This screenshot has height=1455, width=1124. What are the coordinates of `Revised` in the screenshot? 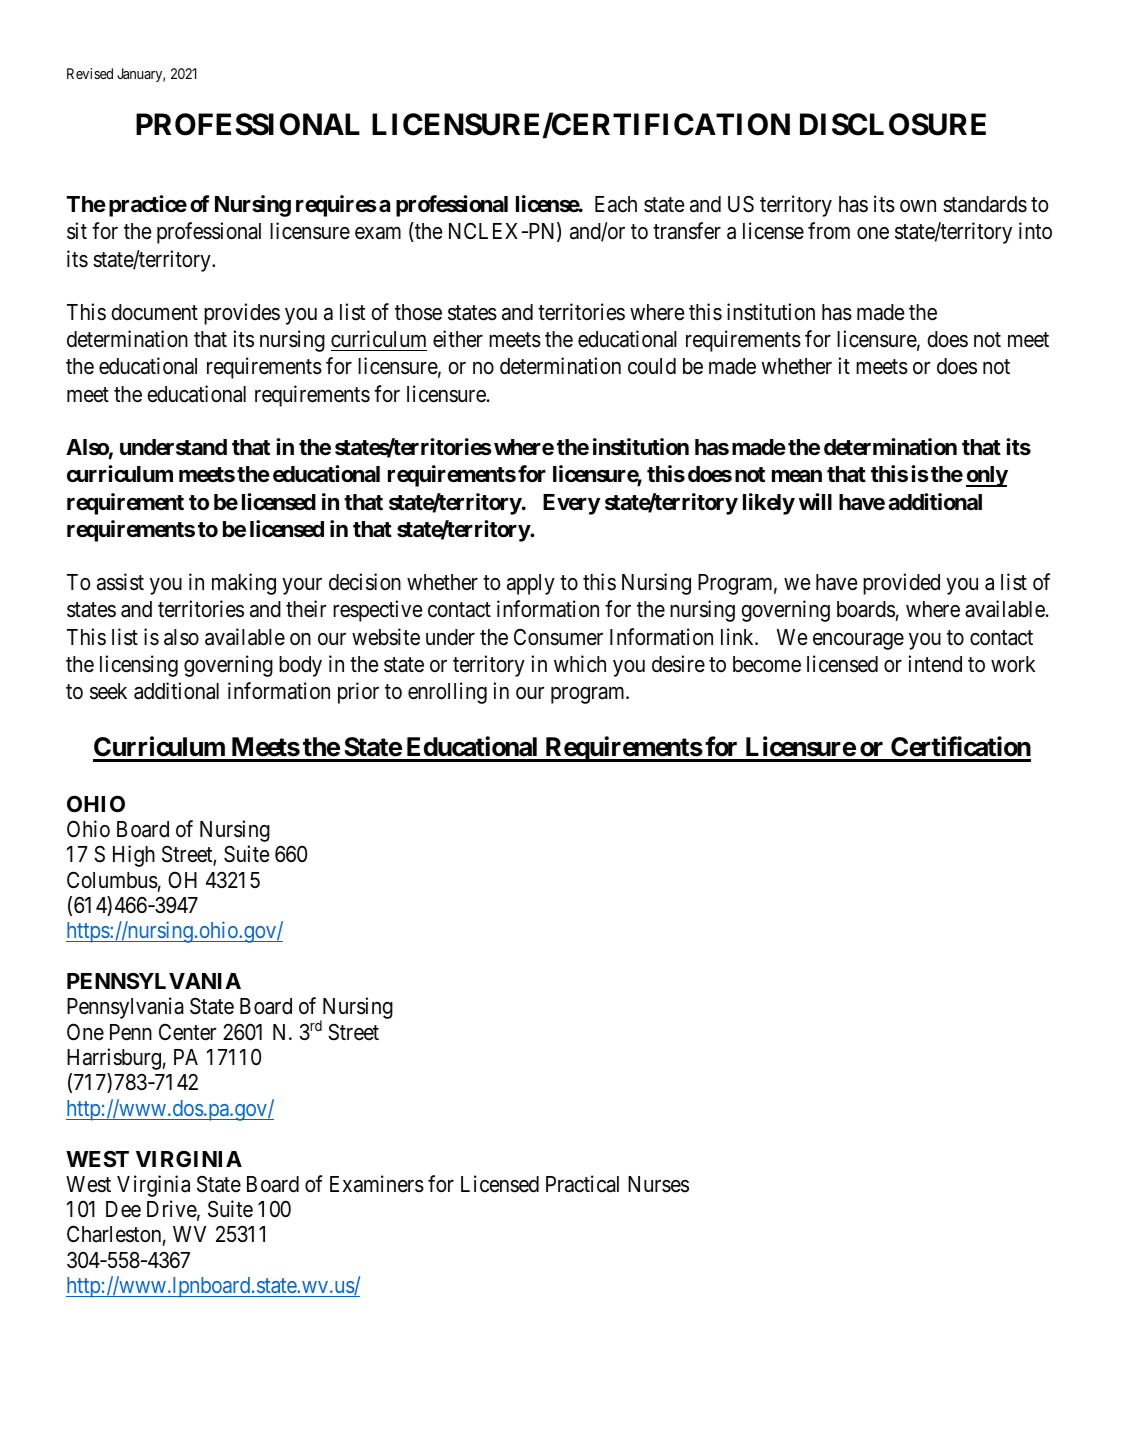 It's located at (90, 73).
